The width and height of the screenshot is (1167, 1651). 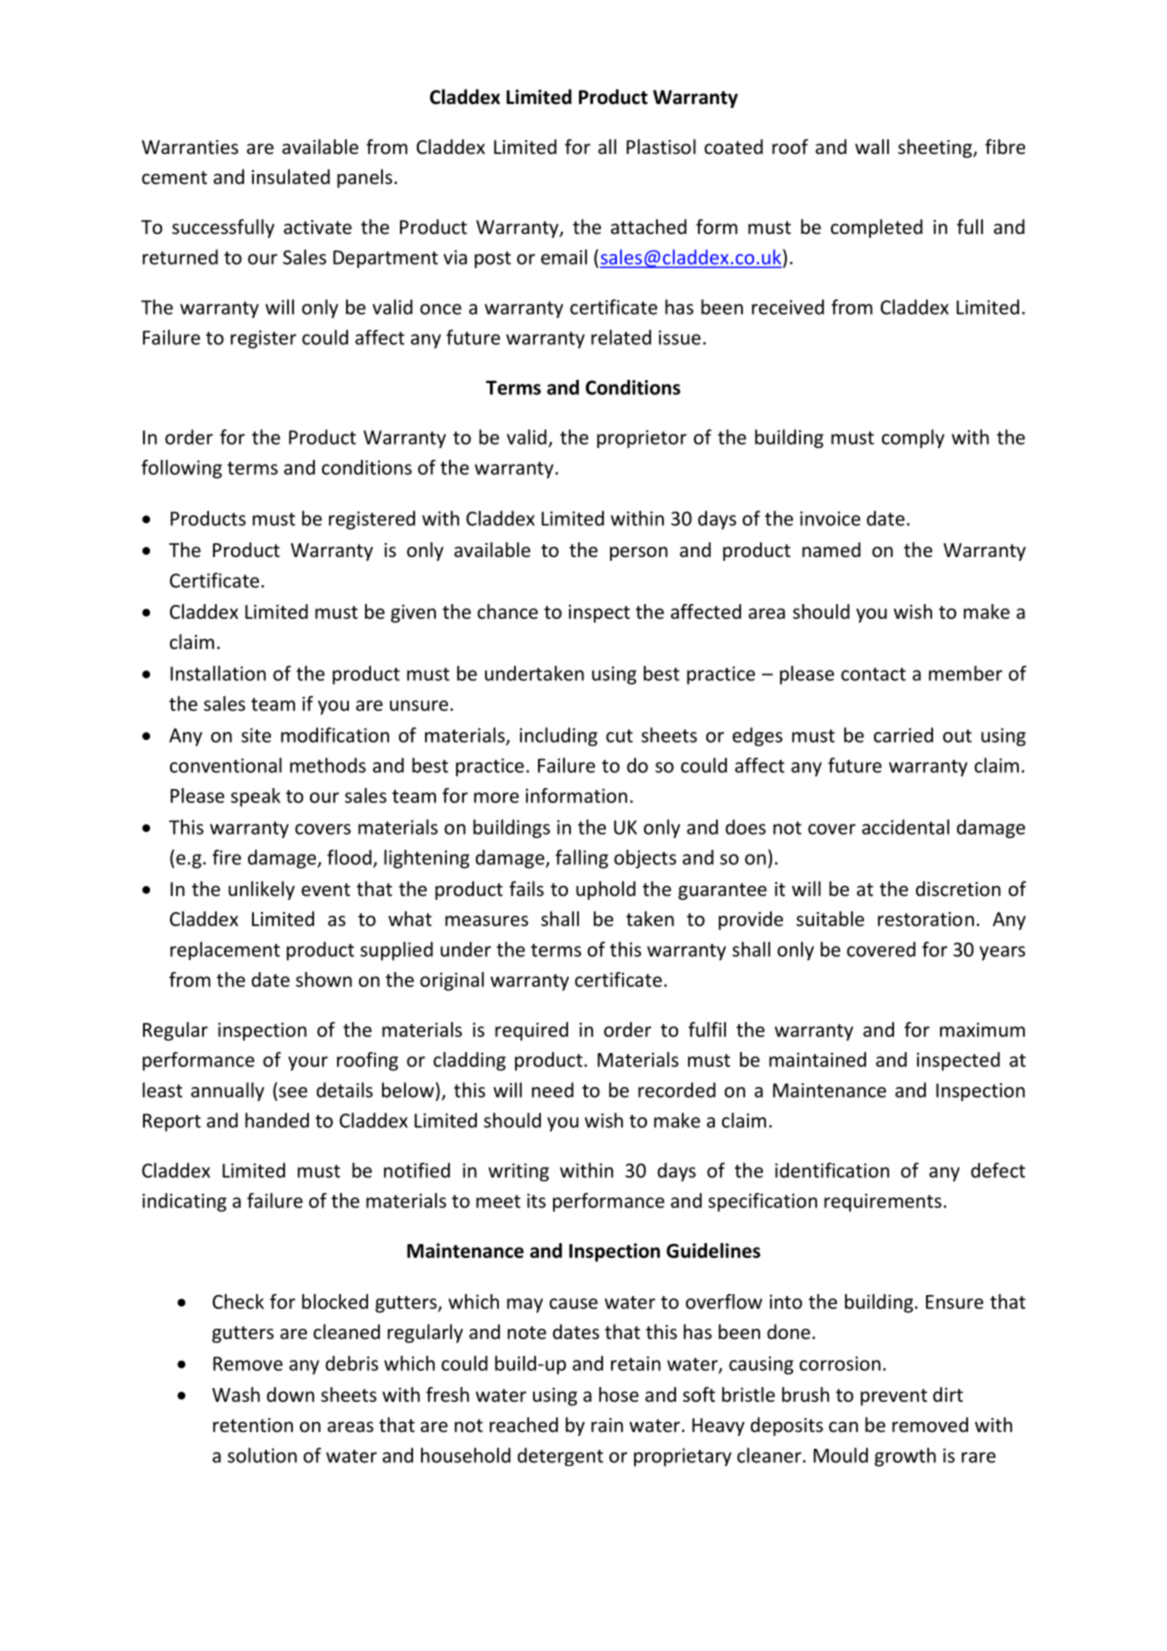 What do you see at coordinates (581, 859) in the screenshot?
I see `falling` at bounding box center [581, 859].
